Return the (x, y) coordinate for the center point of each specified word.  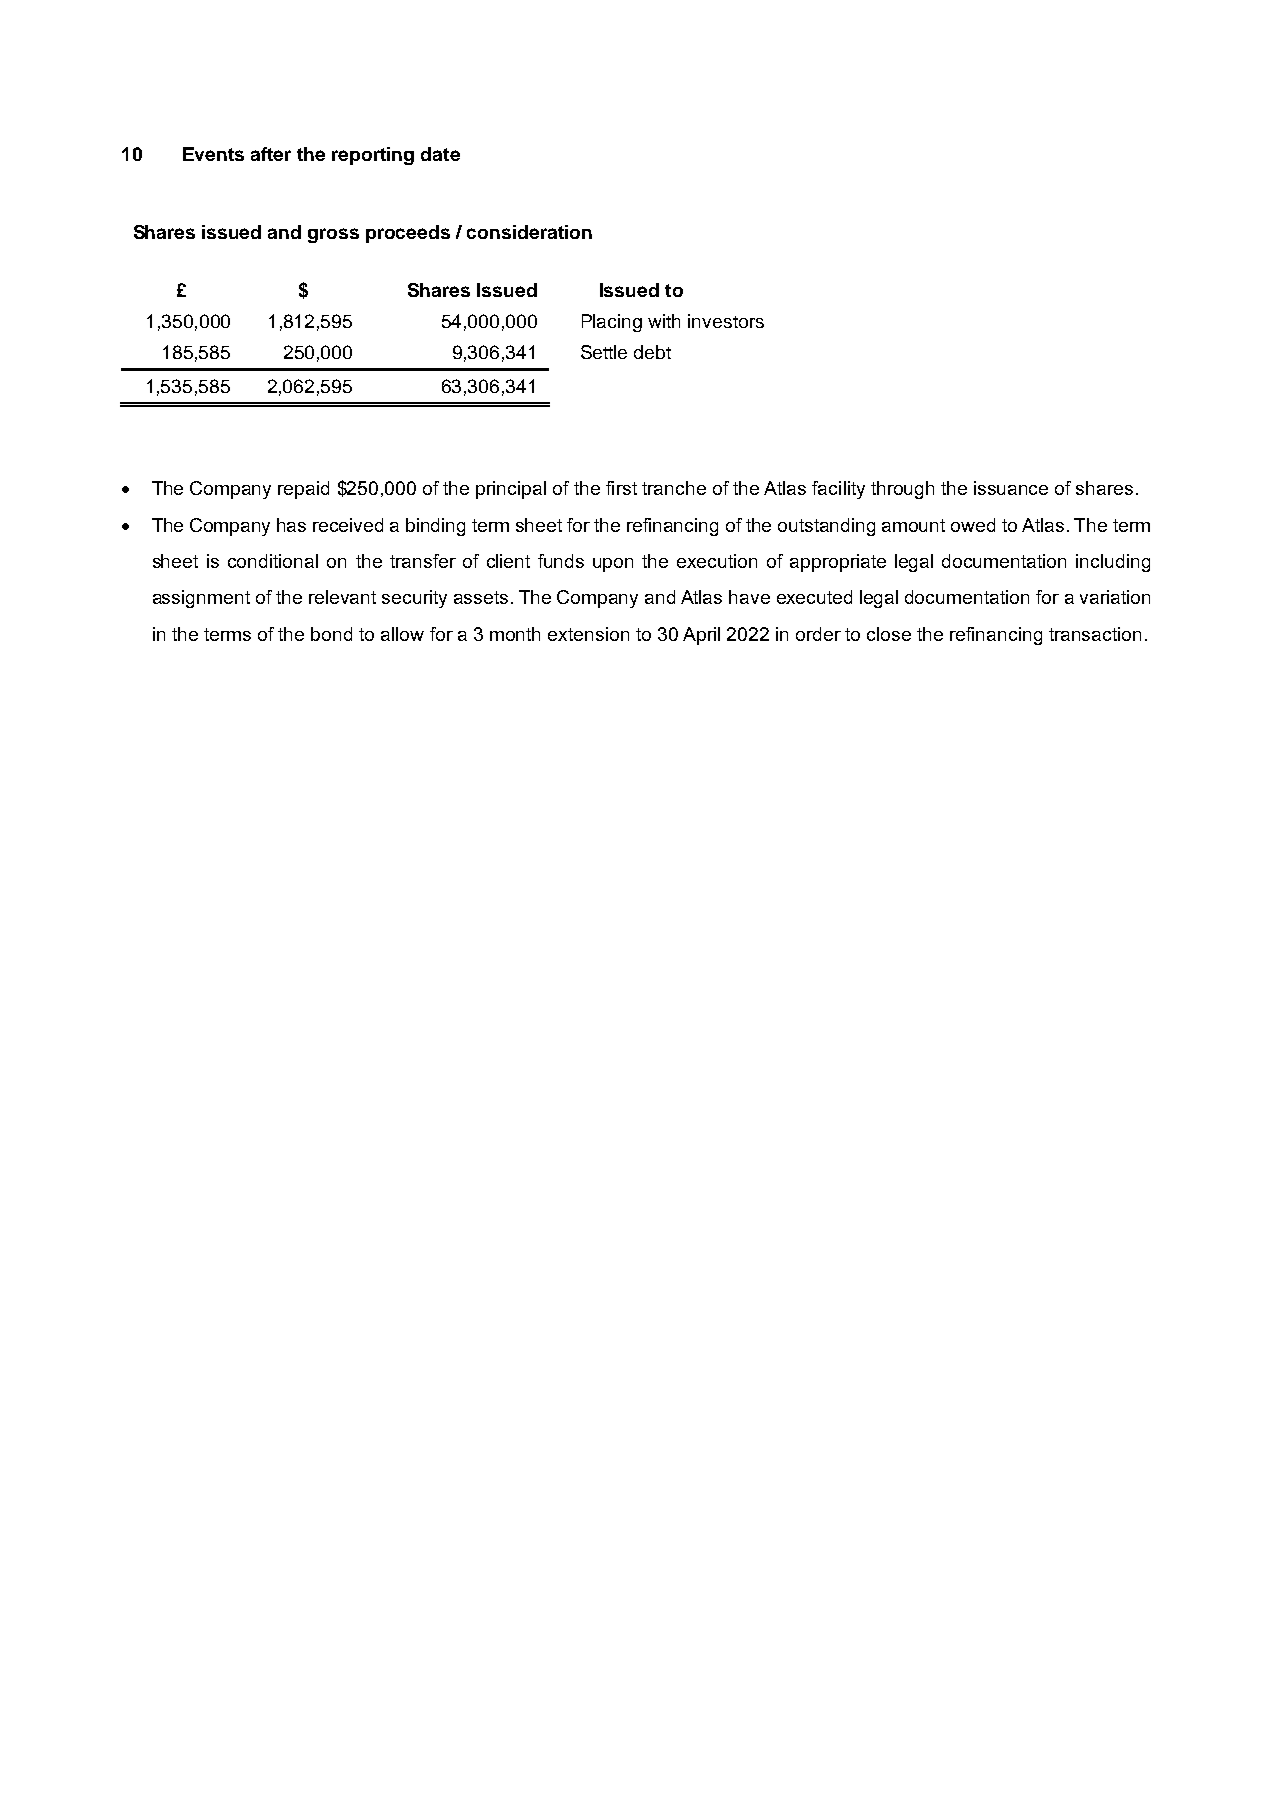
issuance (1011, 488)
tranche (674, 488)
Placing (612, 323)
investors (726, 321)
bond (331, 634)
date (440, 154)
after (271, 154)
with (664, 321)
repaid (303, 490)
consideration (529, 232)
